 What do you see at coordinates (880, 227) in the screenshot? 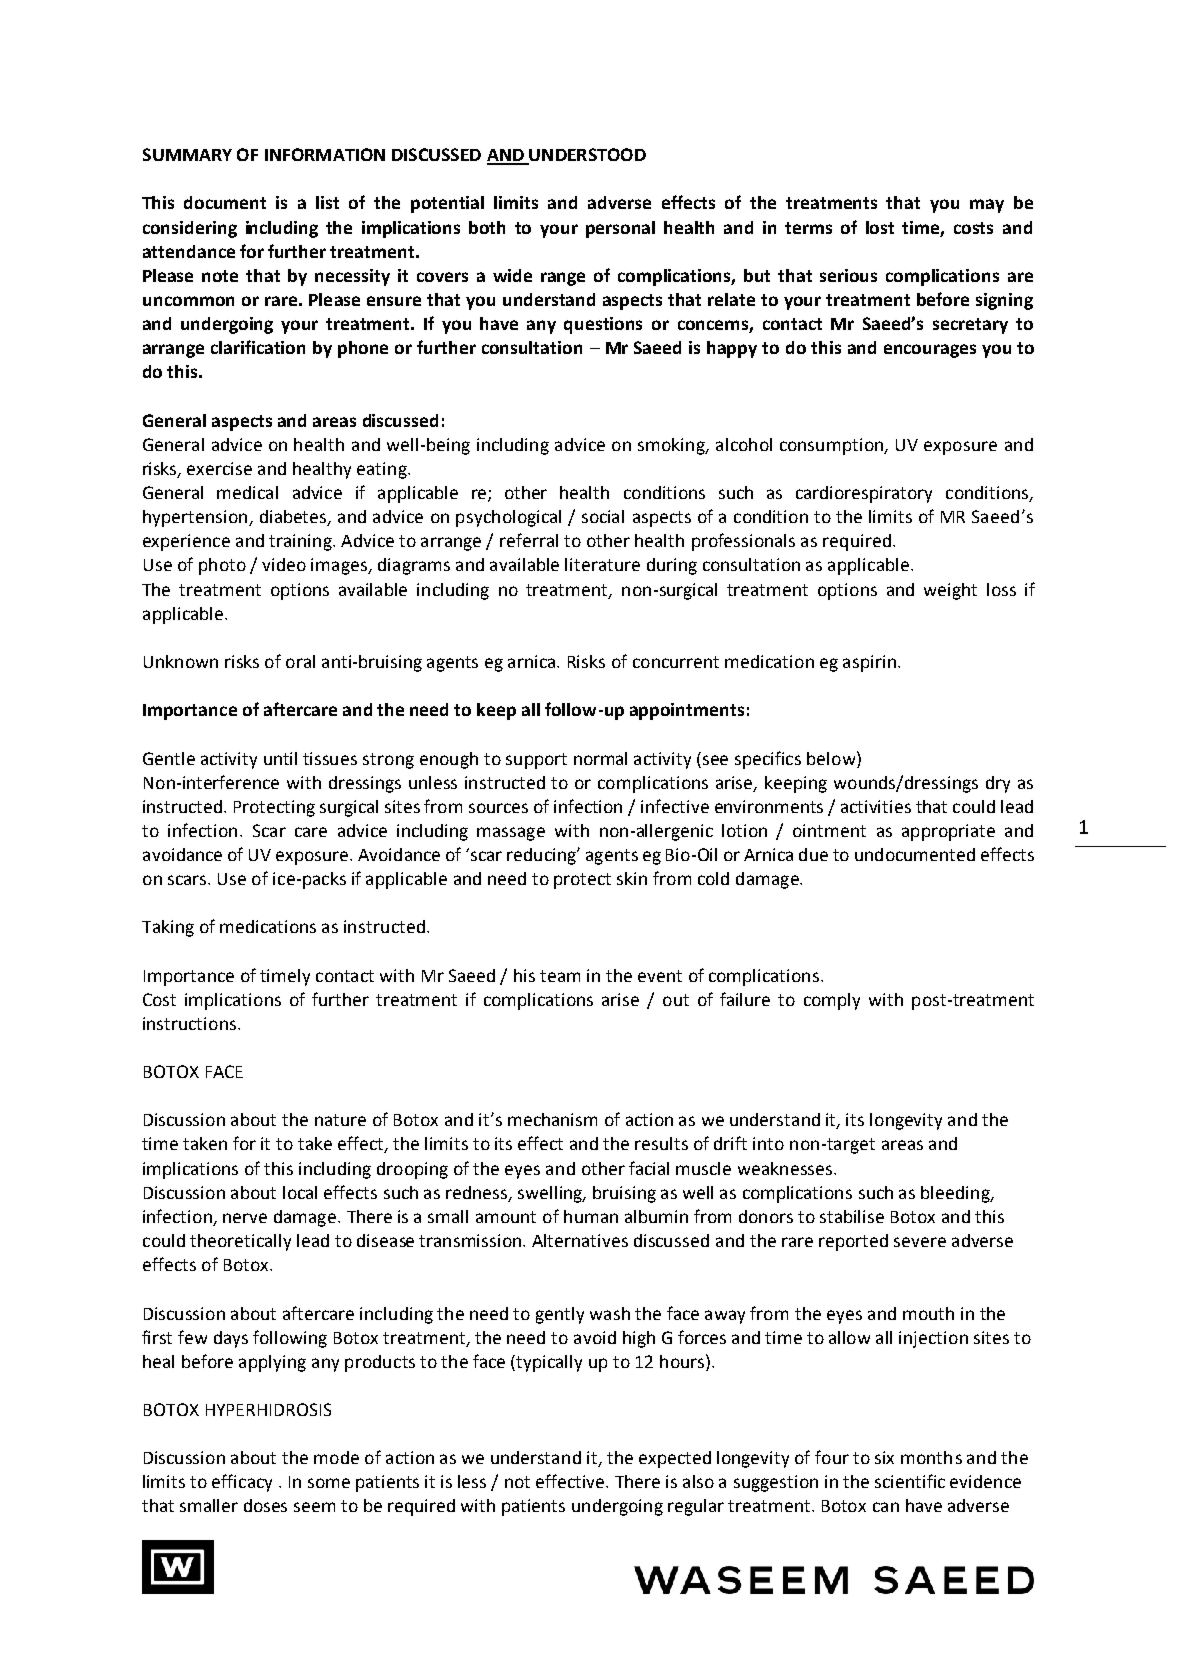
I see `lost` at bounding box center [880, 227].
